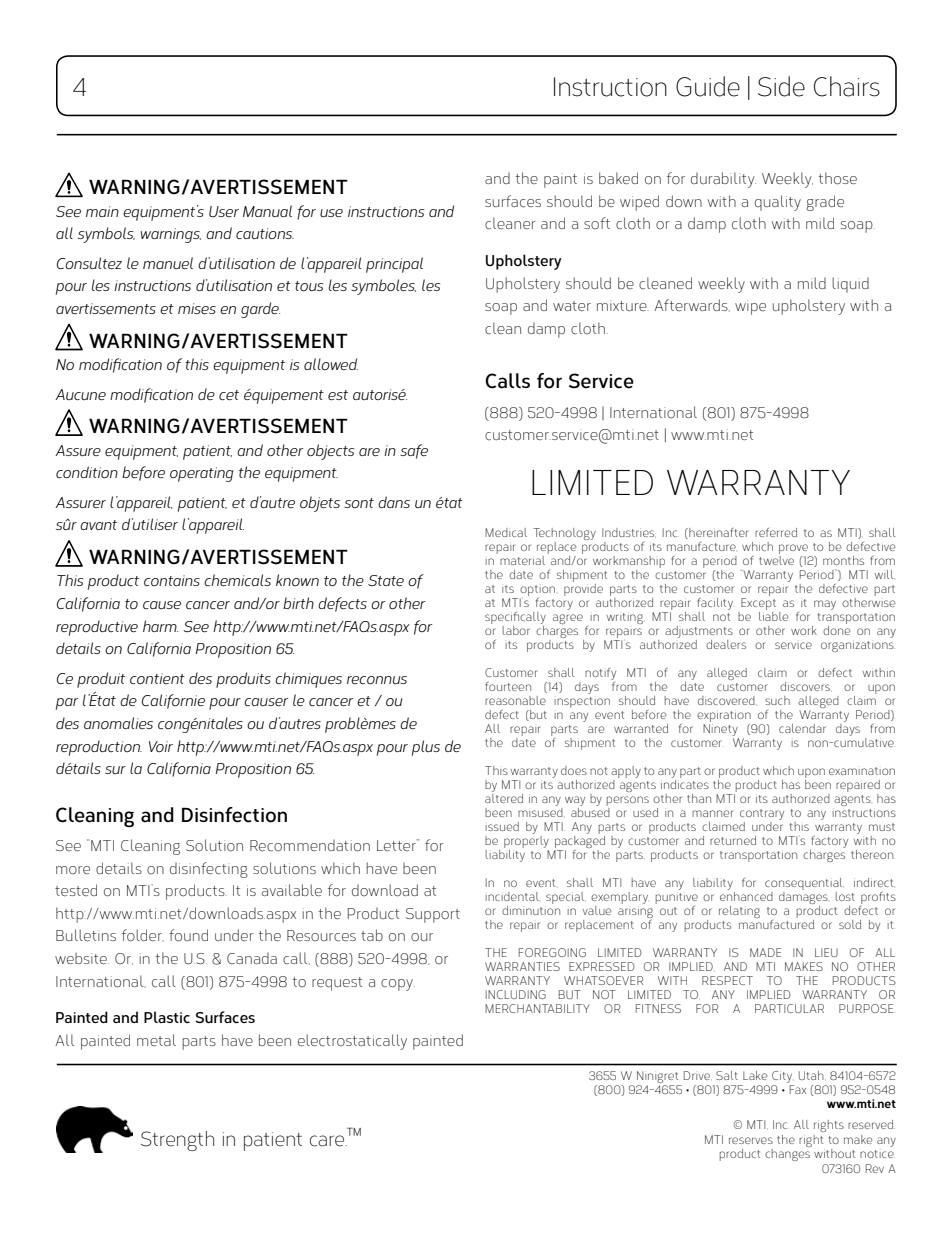  What do you see at coordinates (692, 305) in the document?
I see `Afterwards` at bounding box center [692, 305].
